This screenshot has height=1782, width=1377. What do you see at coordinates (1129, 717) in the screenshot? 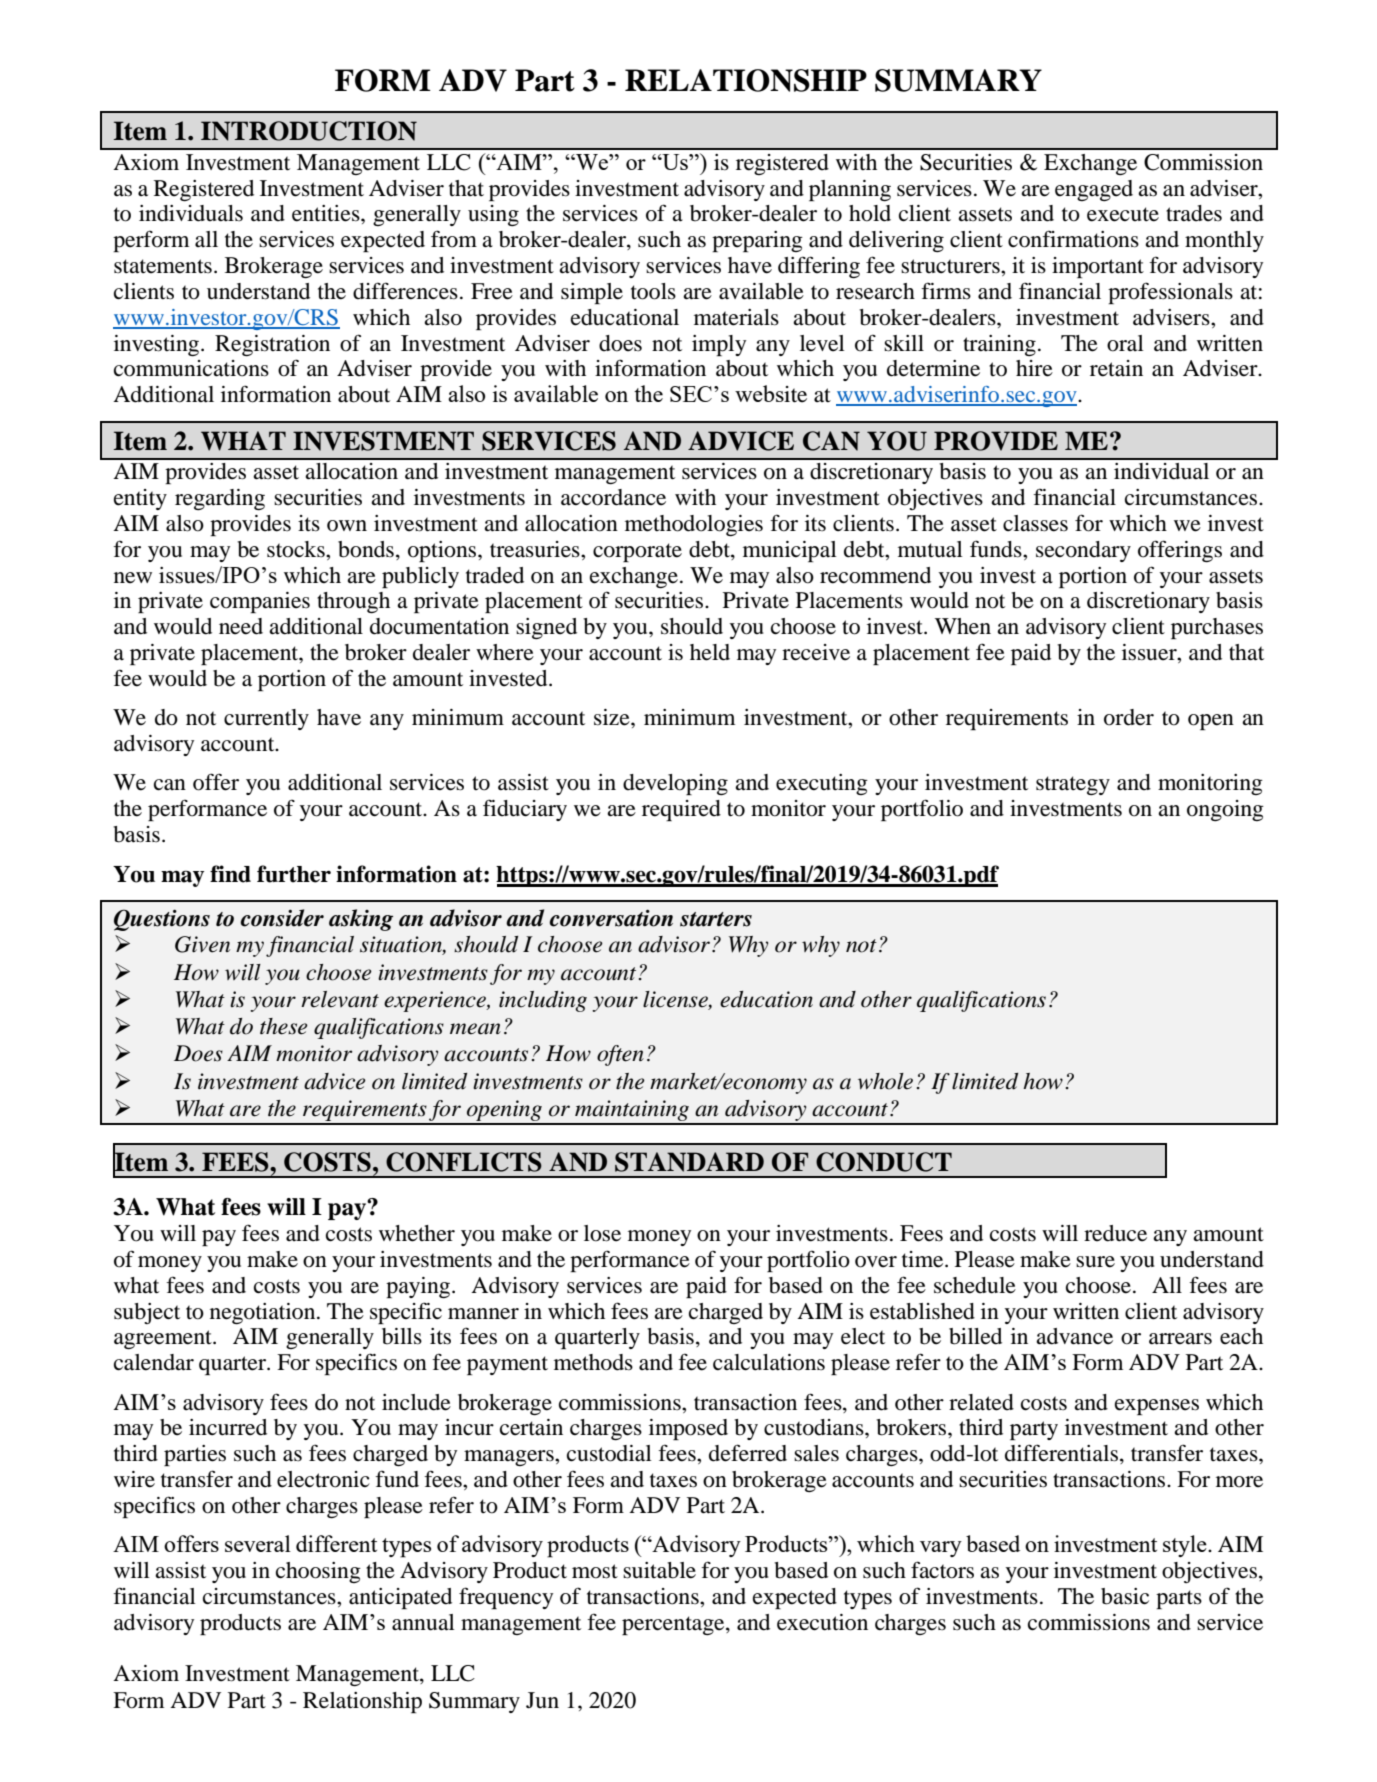
I see `order` at bounding box center [1129, 717].
